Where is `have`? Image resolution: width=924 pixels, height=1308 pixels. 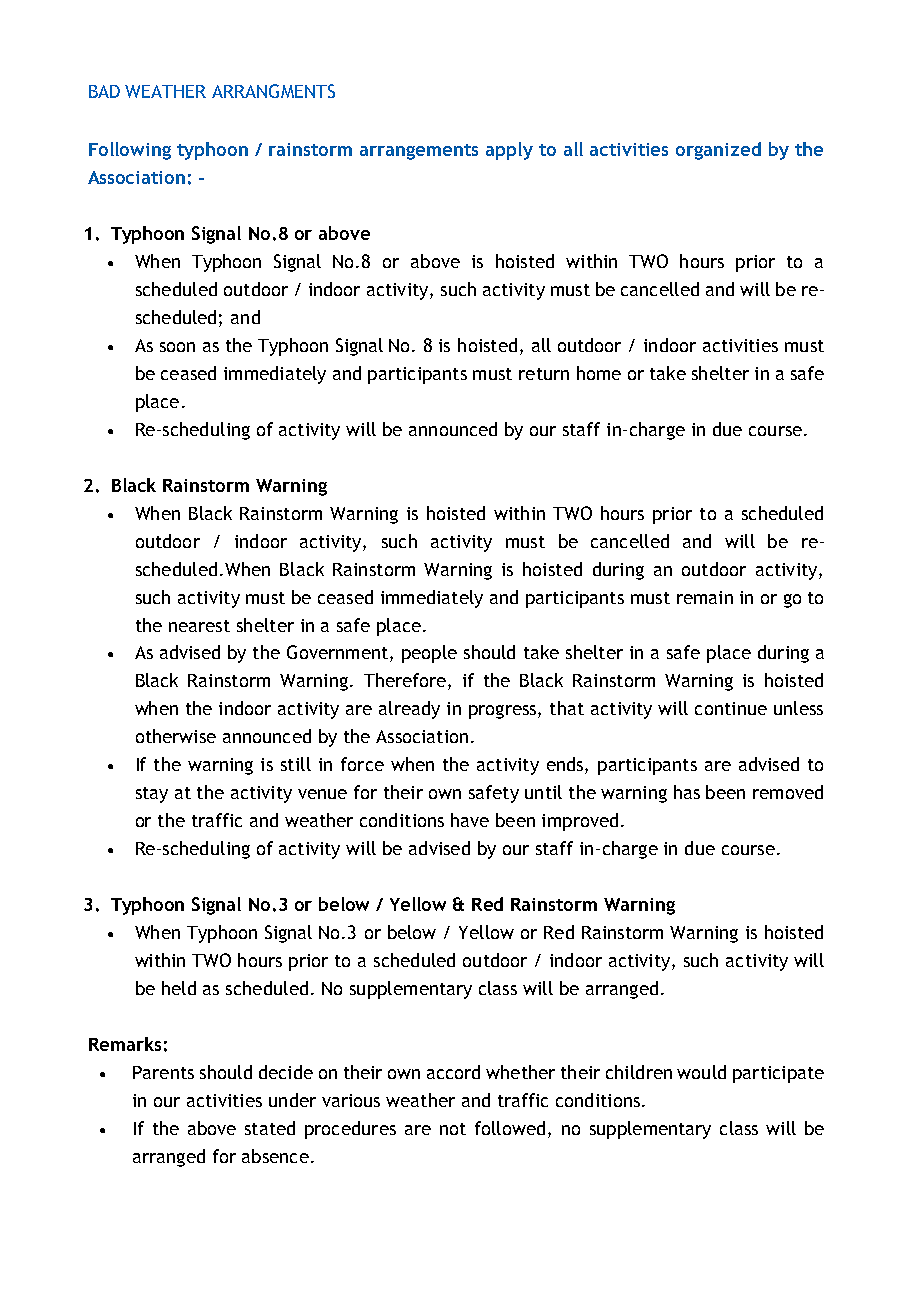 have is located at coordinates (470, 820).
